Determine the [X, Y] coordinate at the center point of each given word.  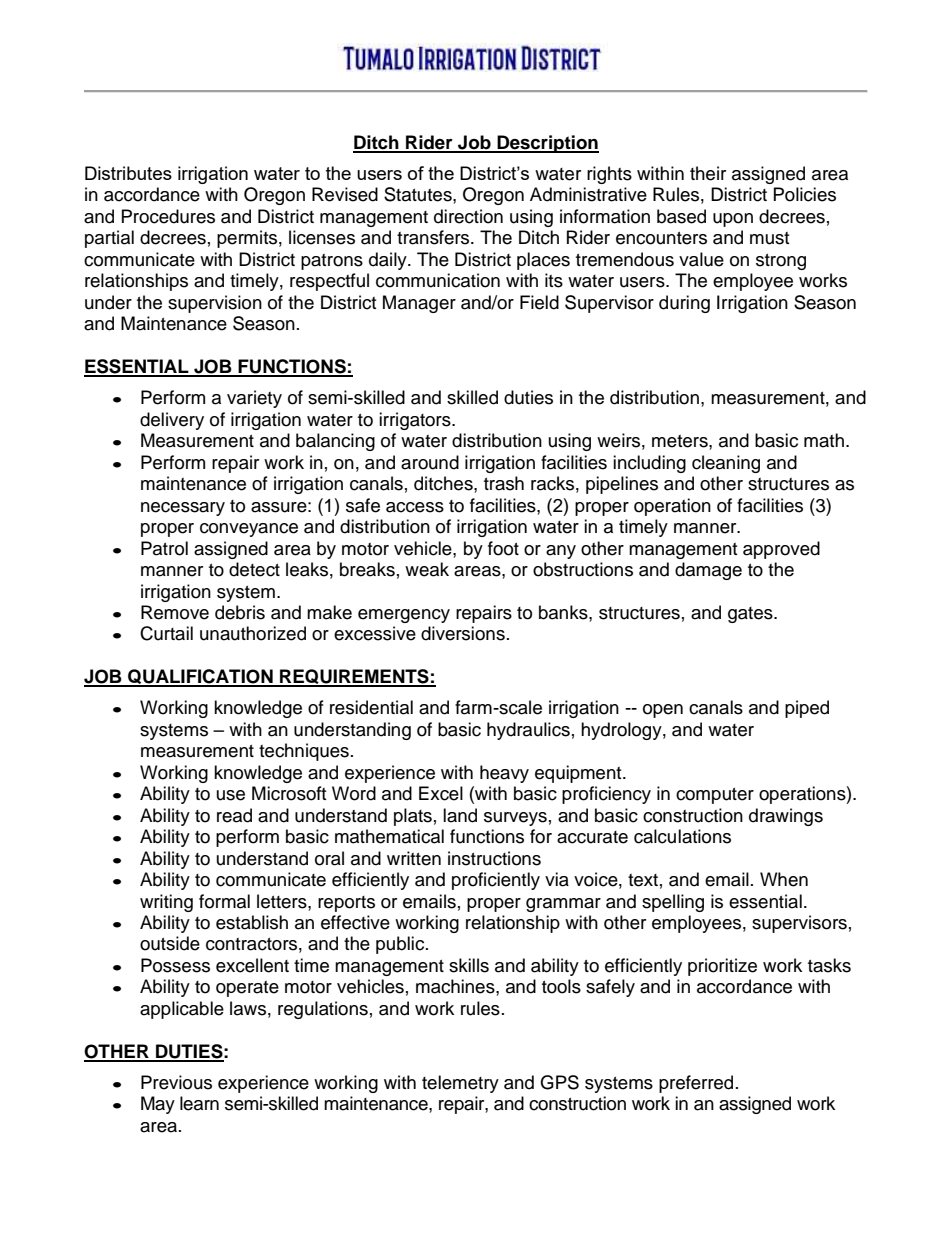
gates [751, 615]
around [430, 462]
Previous [176, 1082]
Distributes [128, 173]
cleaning [726, 464]
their [708, 173]
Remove [175, 612]
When [784, 879]
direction [468, 216]
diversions [463, 633]
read [234, 815]
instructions [494, 858]
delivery [172, 421]
